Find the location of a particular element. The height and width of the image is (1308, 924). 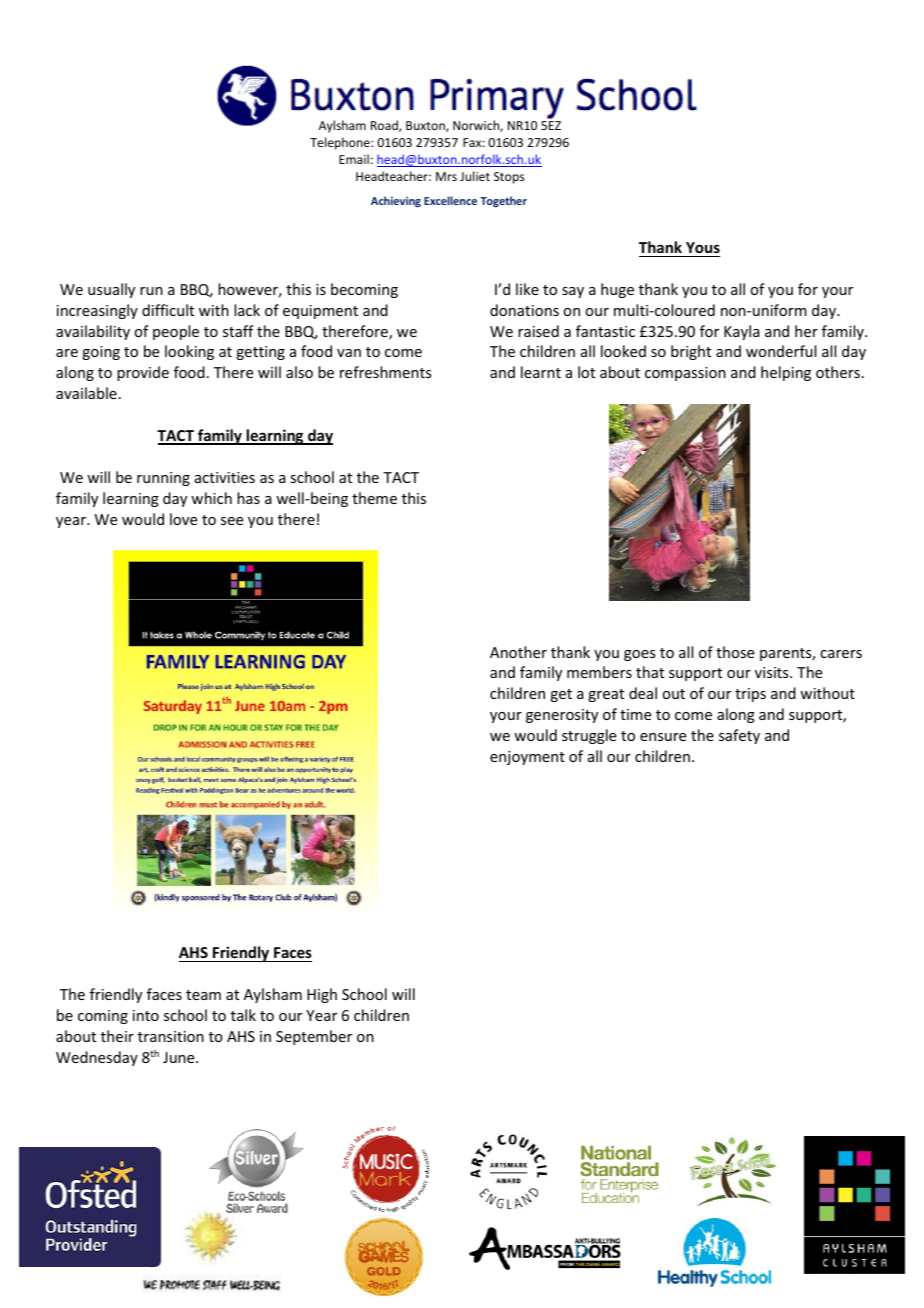

September is located at coordinates (314, 1037).
